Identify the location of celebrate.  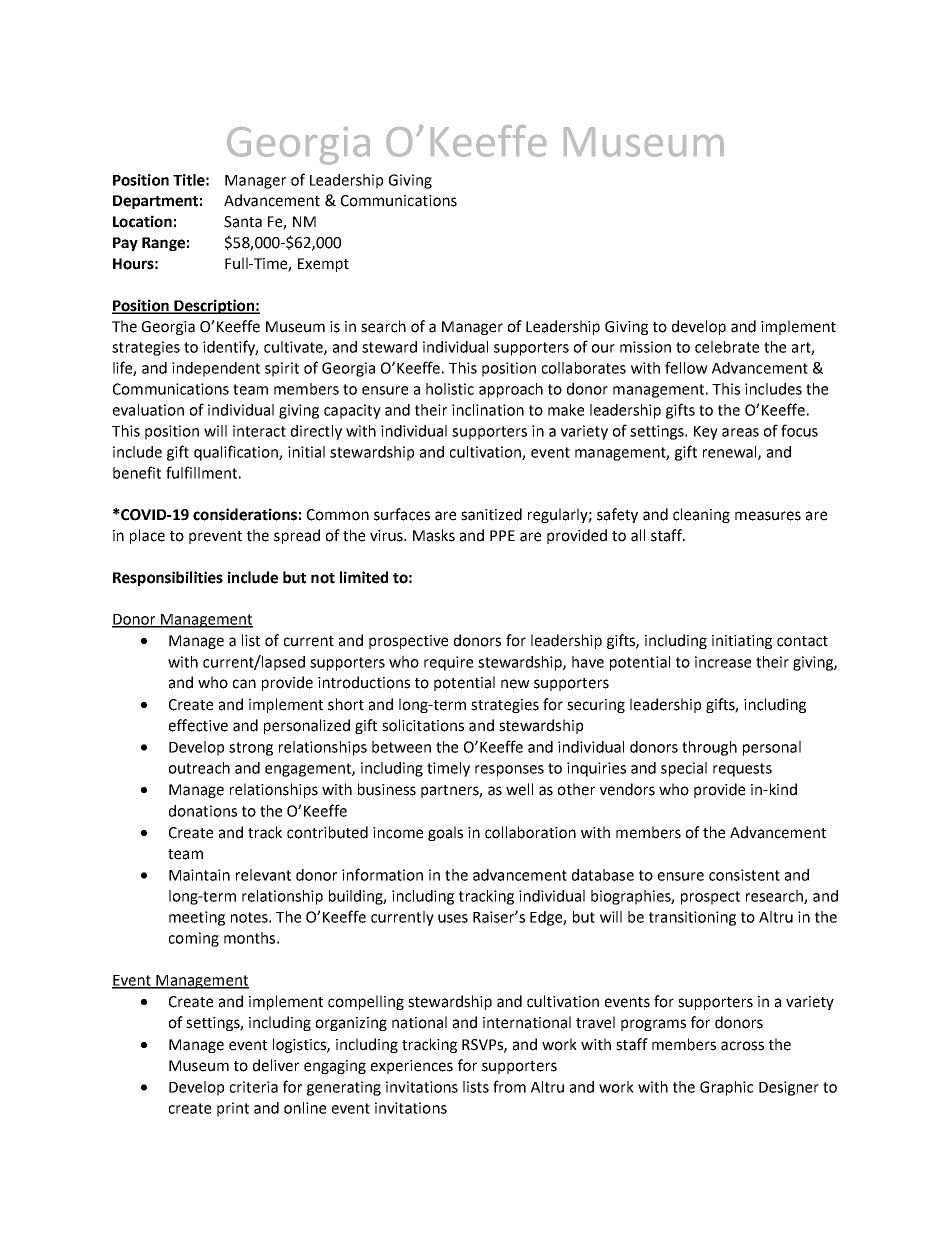
(727, 347).
